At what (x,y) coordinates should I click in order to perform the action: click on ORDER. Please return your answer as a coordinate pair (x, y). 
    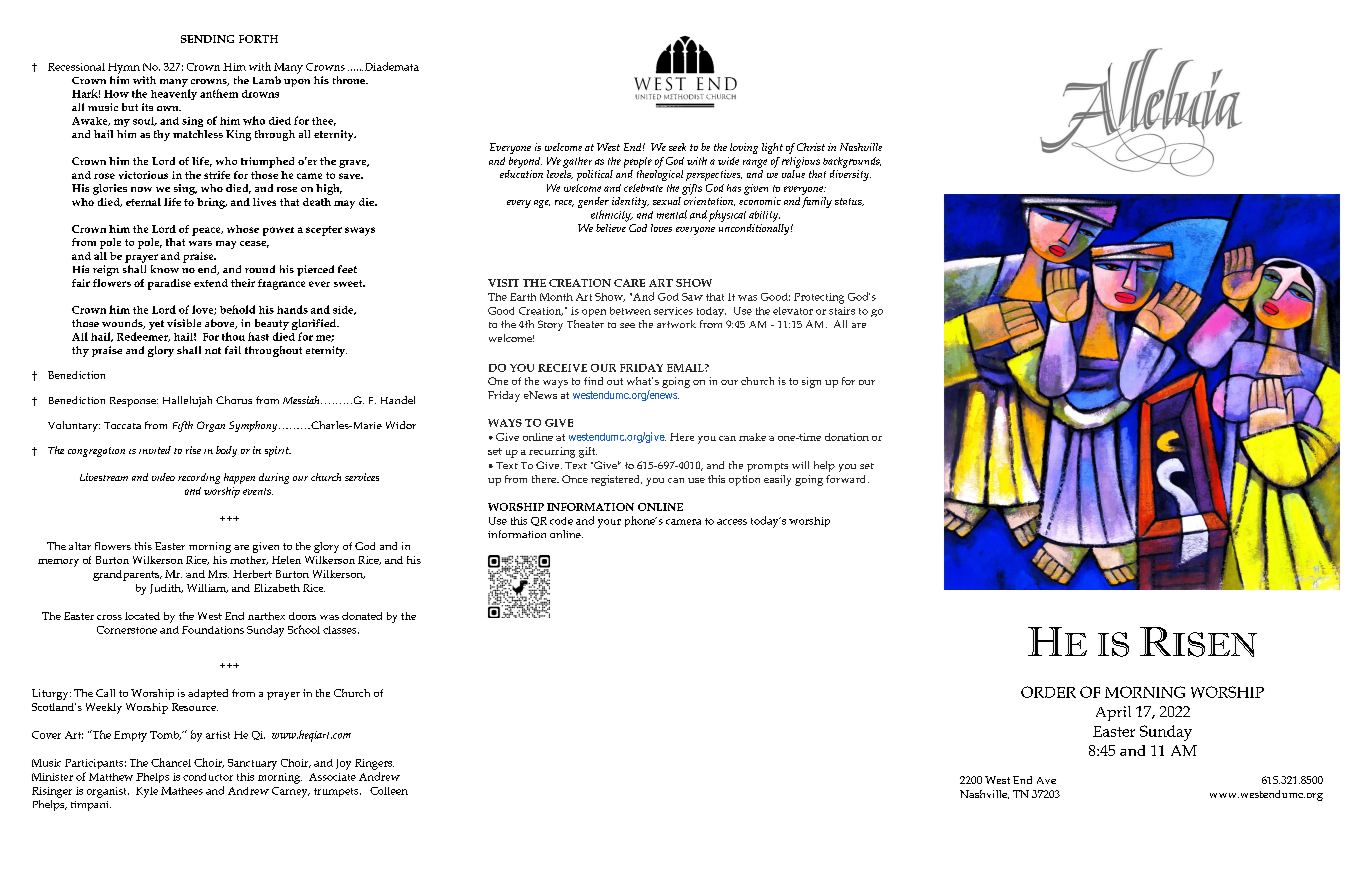
    Looking at the image, I should click on (1048, 692).
